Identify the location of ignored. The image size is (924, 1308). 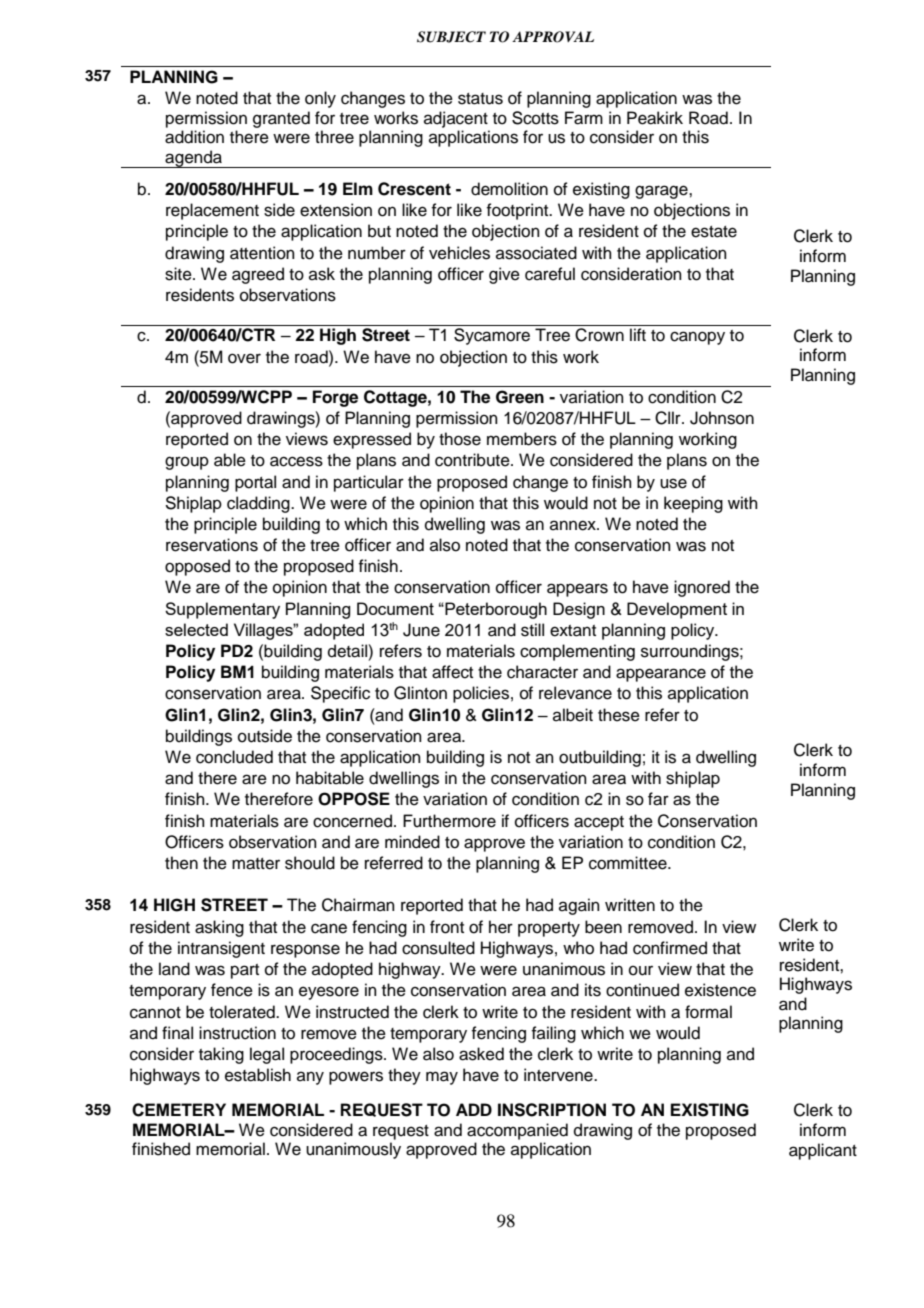
(702, 588).
